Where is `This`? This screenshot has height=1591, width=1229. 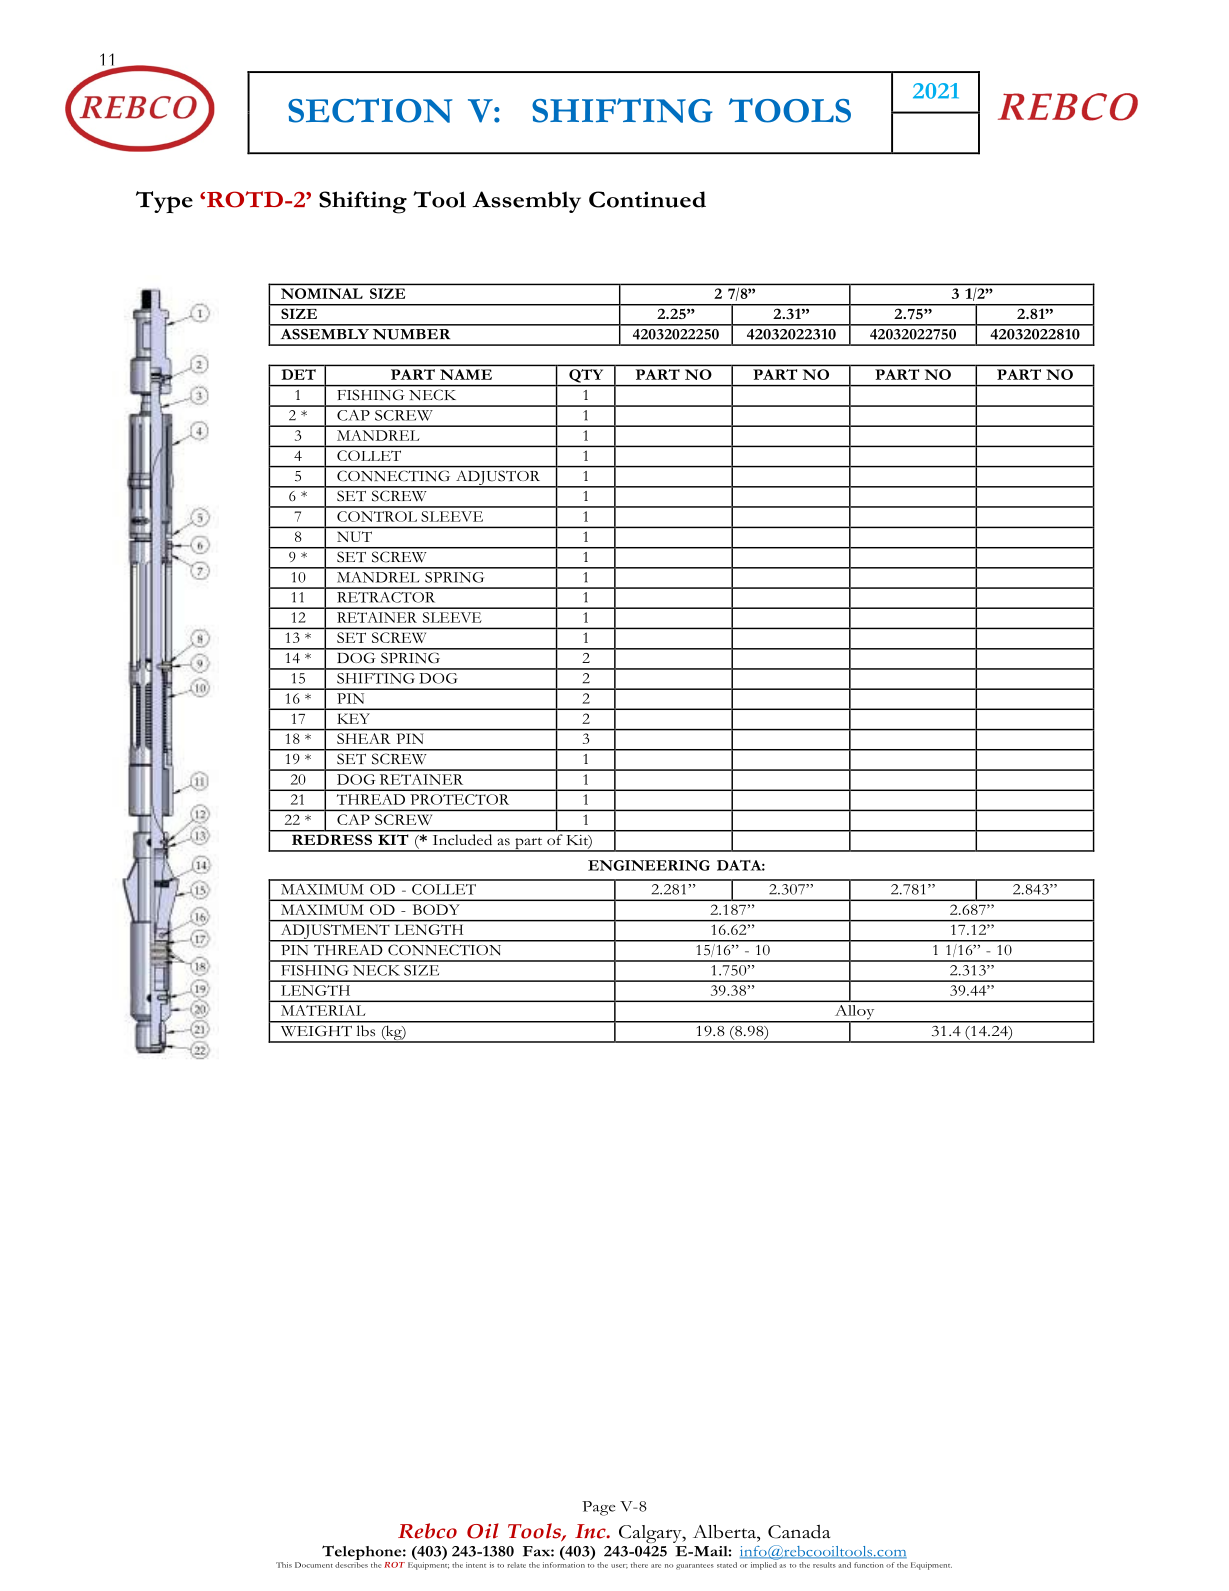 This is located at coordinates (284, 1565).
